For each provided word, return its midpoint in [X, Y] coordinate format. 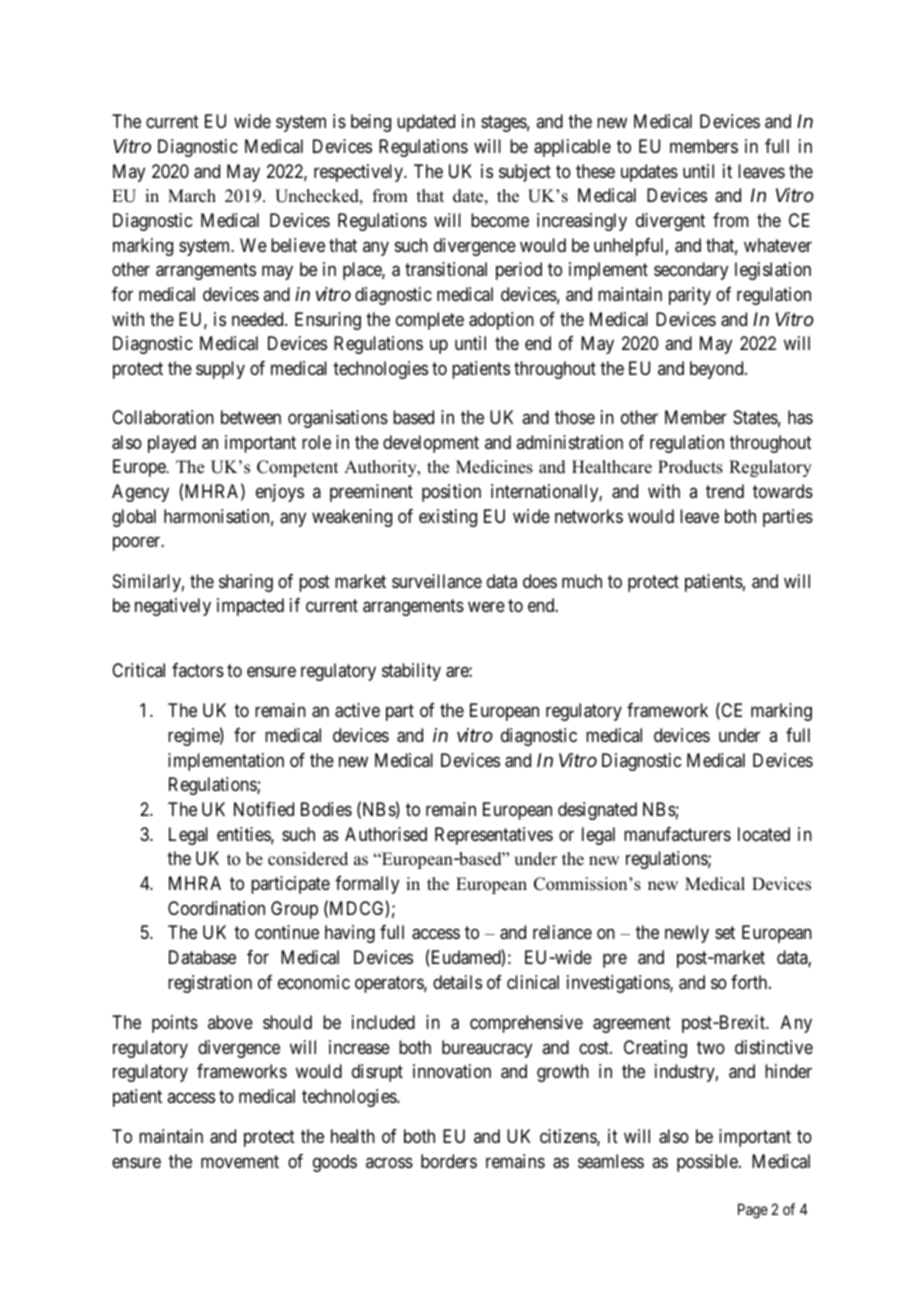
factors [198, 670]
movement [240, 1161]
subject [525, 173]
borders [449, 1161]
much [582, 581]
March [192, 196]
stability [411, 672]
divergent [670, 222]
